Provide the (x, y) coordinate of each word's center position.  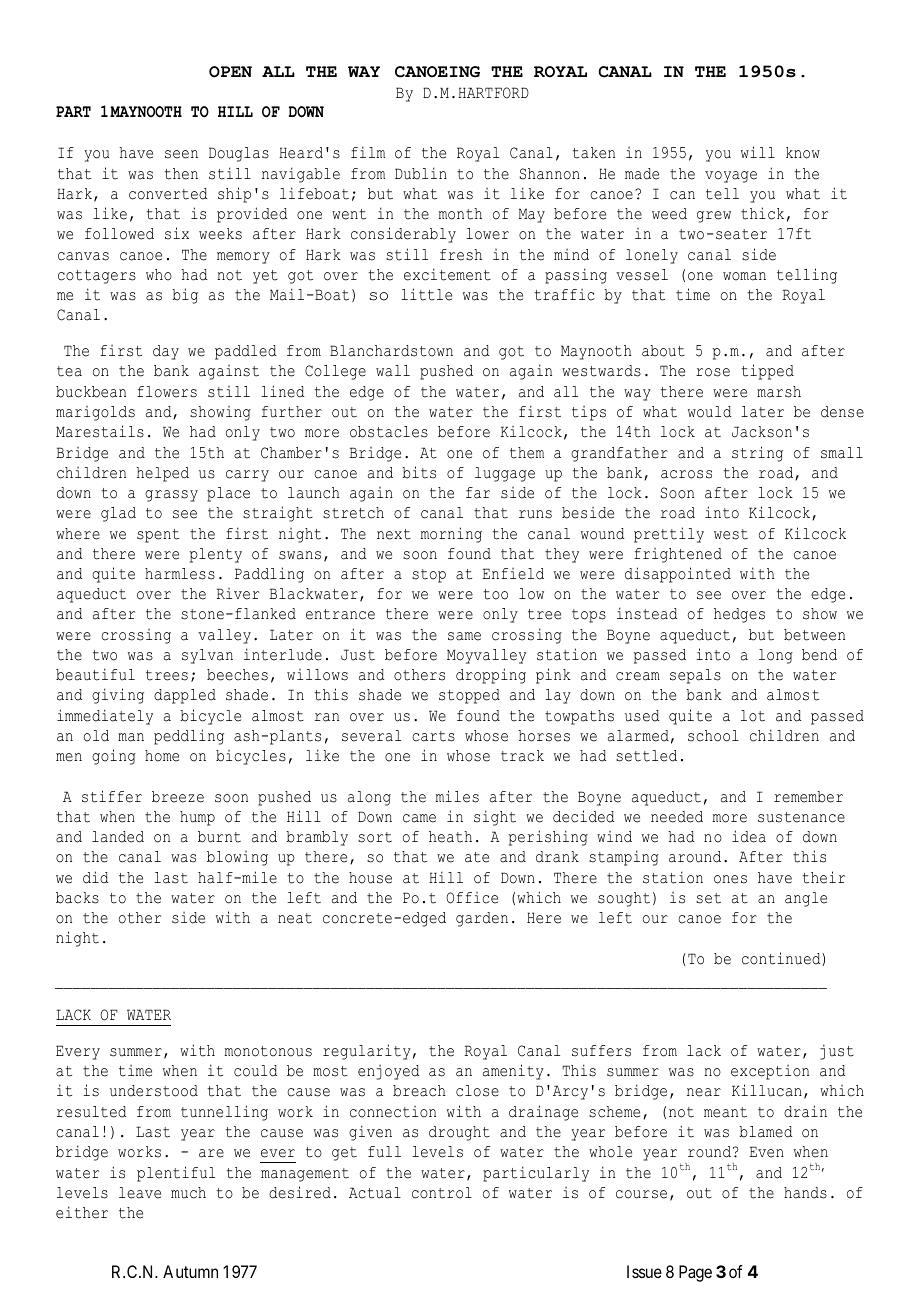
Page (695, 1273)
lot (753, 716)
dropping (491, 676)
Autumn (190, 1271)
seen (181, 154)
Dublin (421, 173)
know (803, 153)
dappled (185, 696)
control (442, 1193)
